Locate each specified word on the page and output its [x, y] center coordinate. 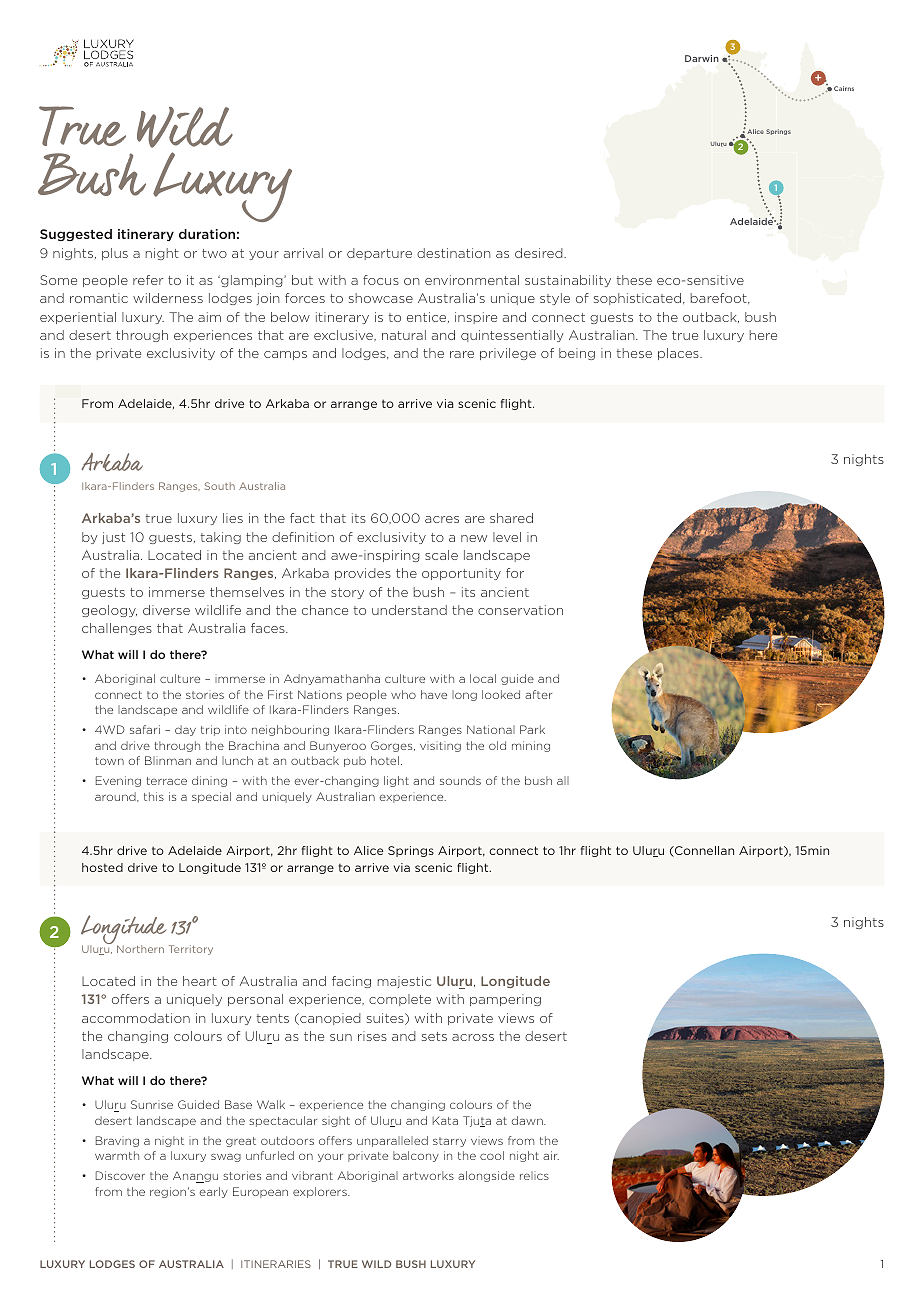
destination [453, 253]
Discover [120, 1175]
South [220, 486]
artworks [428, 1175]
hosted [102, 867]
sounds [460, 780]
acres [442, 519]
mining [531, 746]
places [679, 354]
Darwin [702, 58]
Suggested [76, 235]
